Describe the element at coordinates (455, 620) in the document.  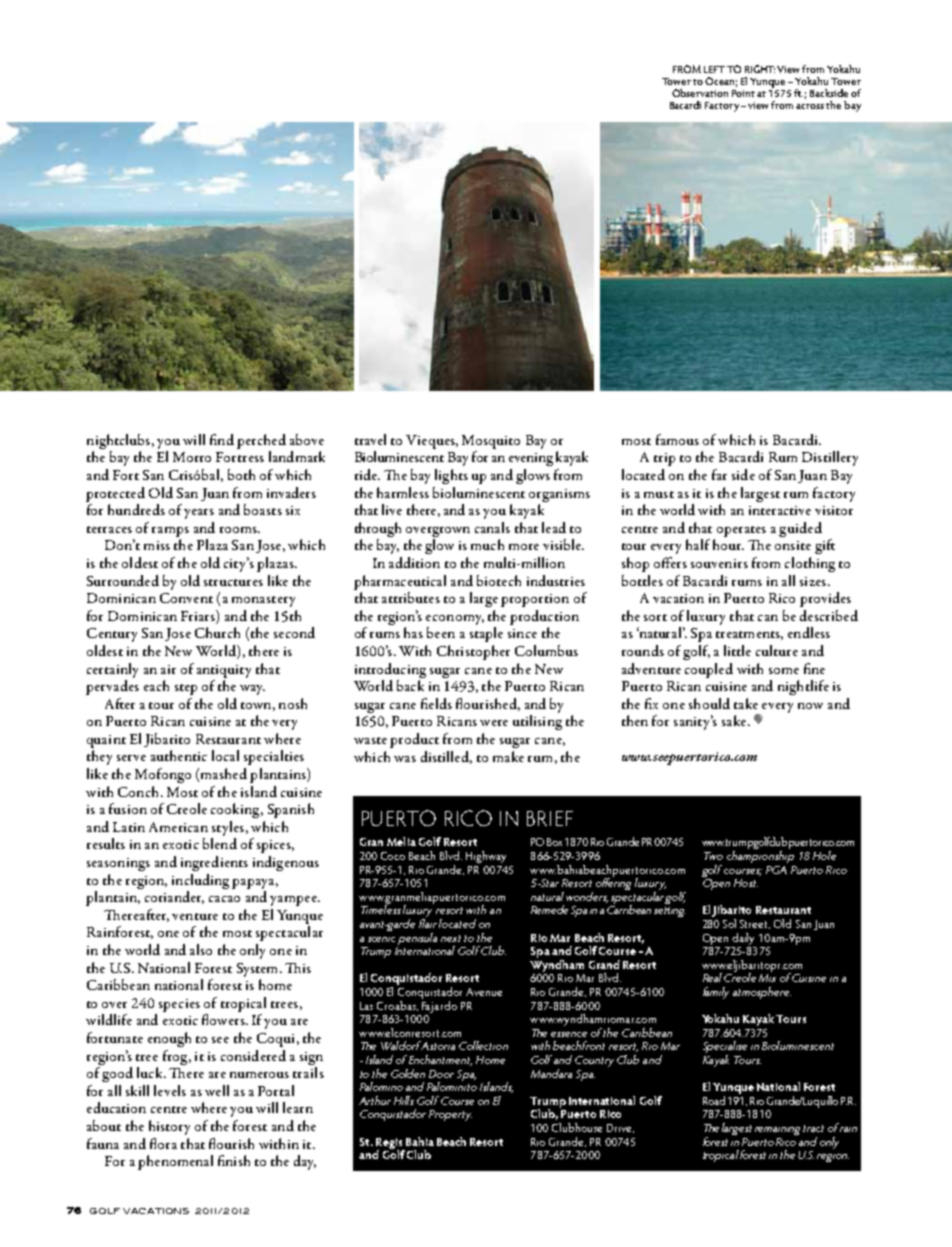
I see `economy` at that location.
